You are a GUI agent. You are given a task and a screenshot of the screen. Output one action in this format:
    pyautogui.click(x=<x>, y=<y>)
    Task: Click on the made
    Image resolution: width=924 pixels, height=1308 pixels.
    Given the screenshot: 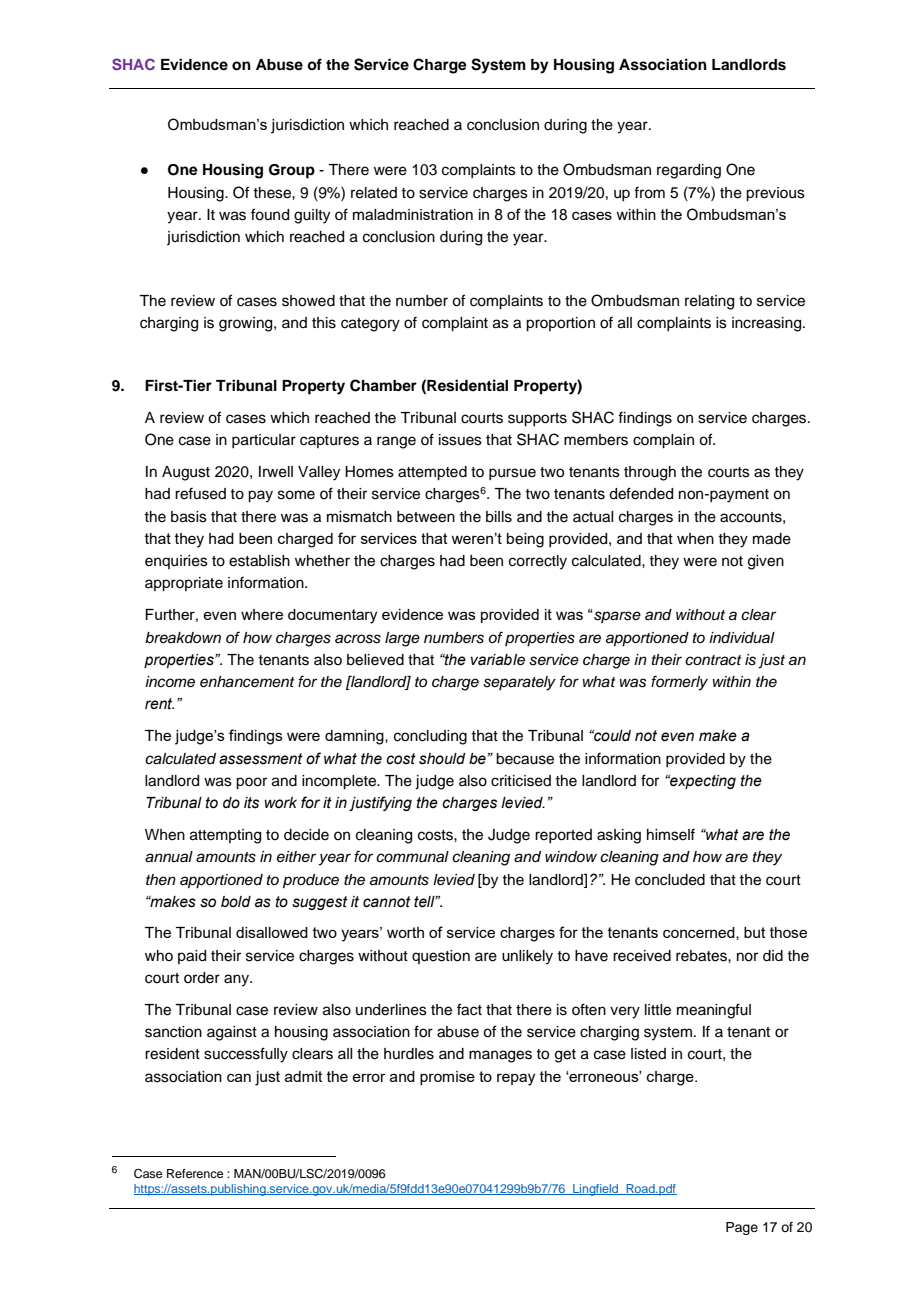 What is the action you would take?
    pyautogui.click(x=772, y=539)
